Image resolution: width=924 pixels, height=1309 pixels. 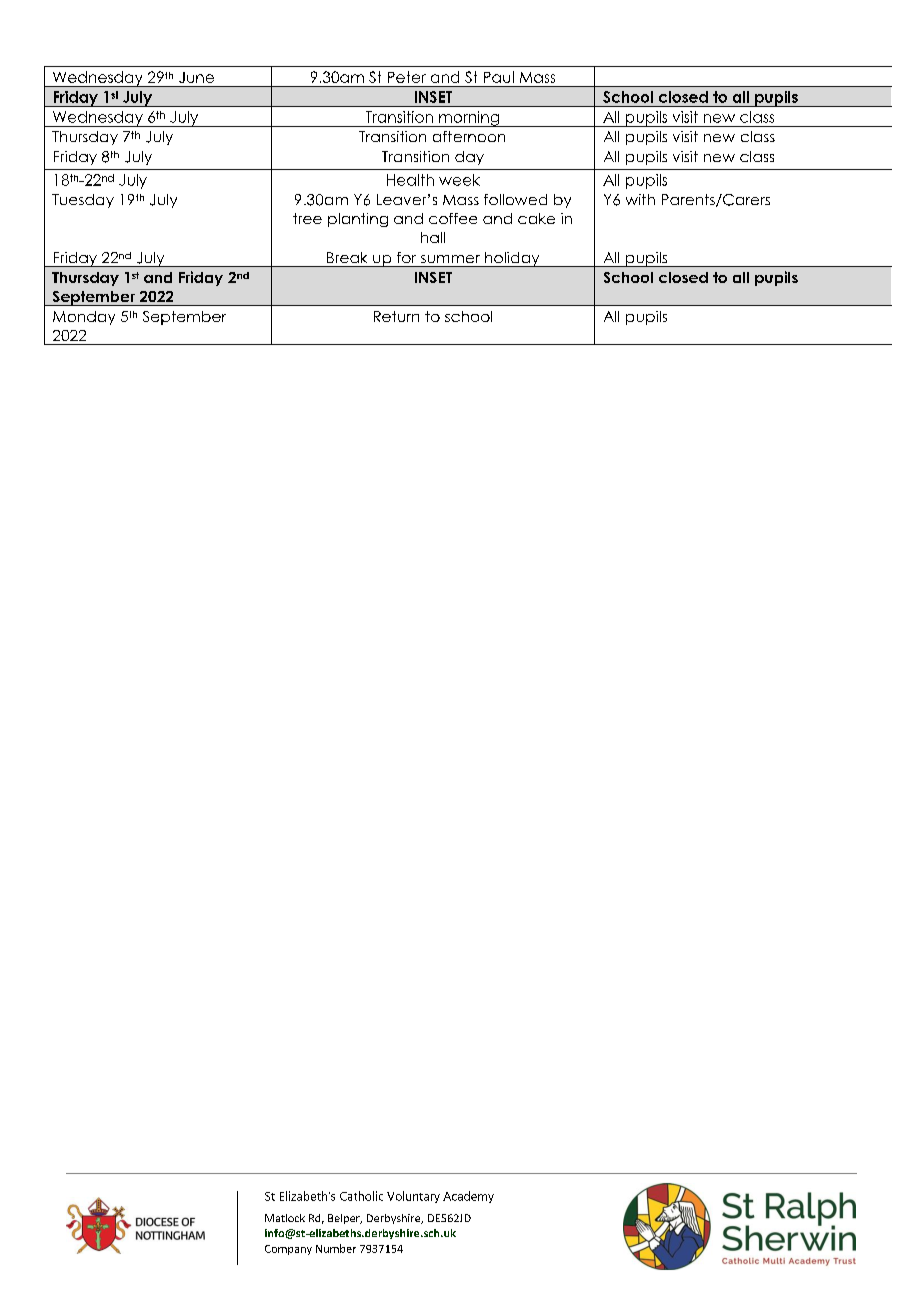 I want to click on Academy, so click(x=468, y=1197).
